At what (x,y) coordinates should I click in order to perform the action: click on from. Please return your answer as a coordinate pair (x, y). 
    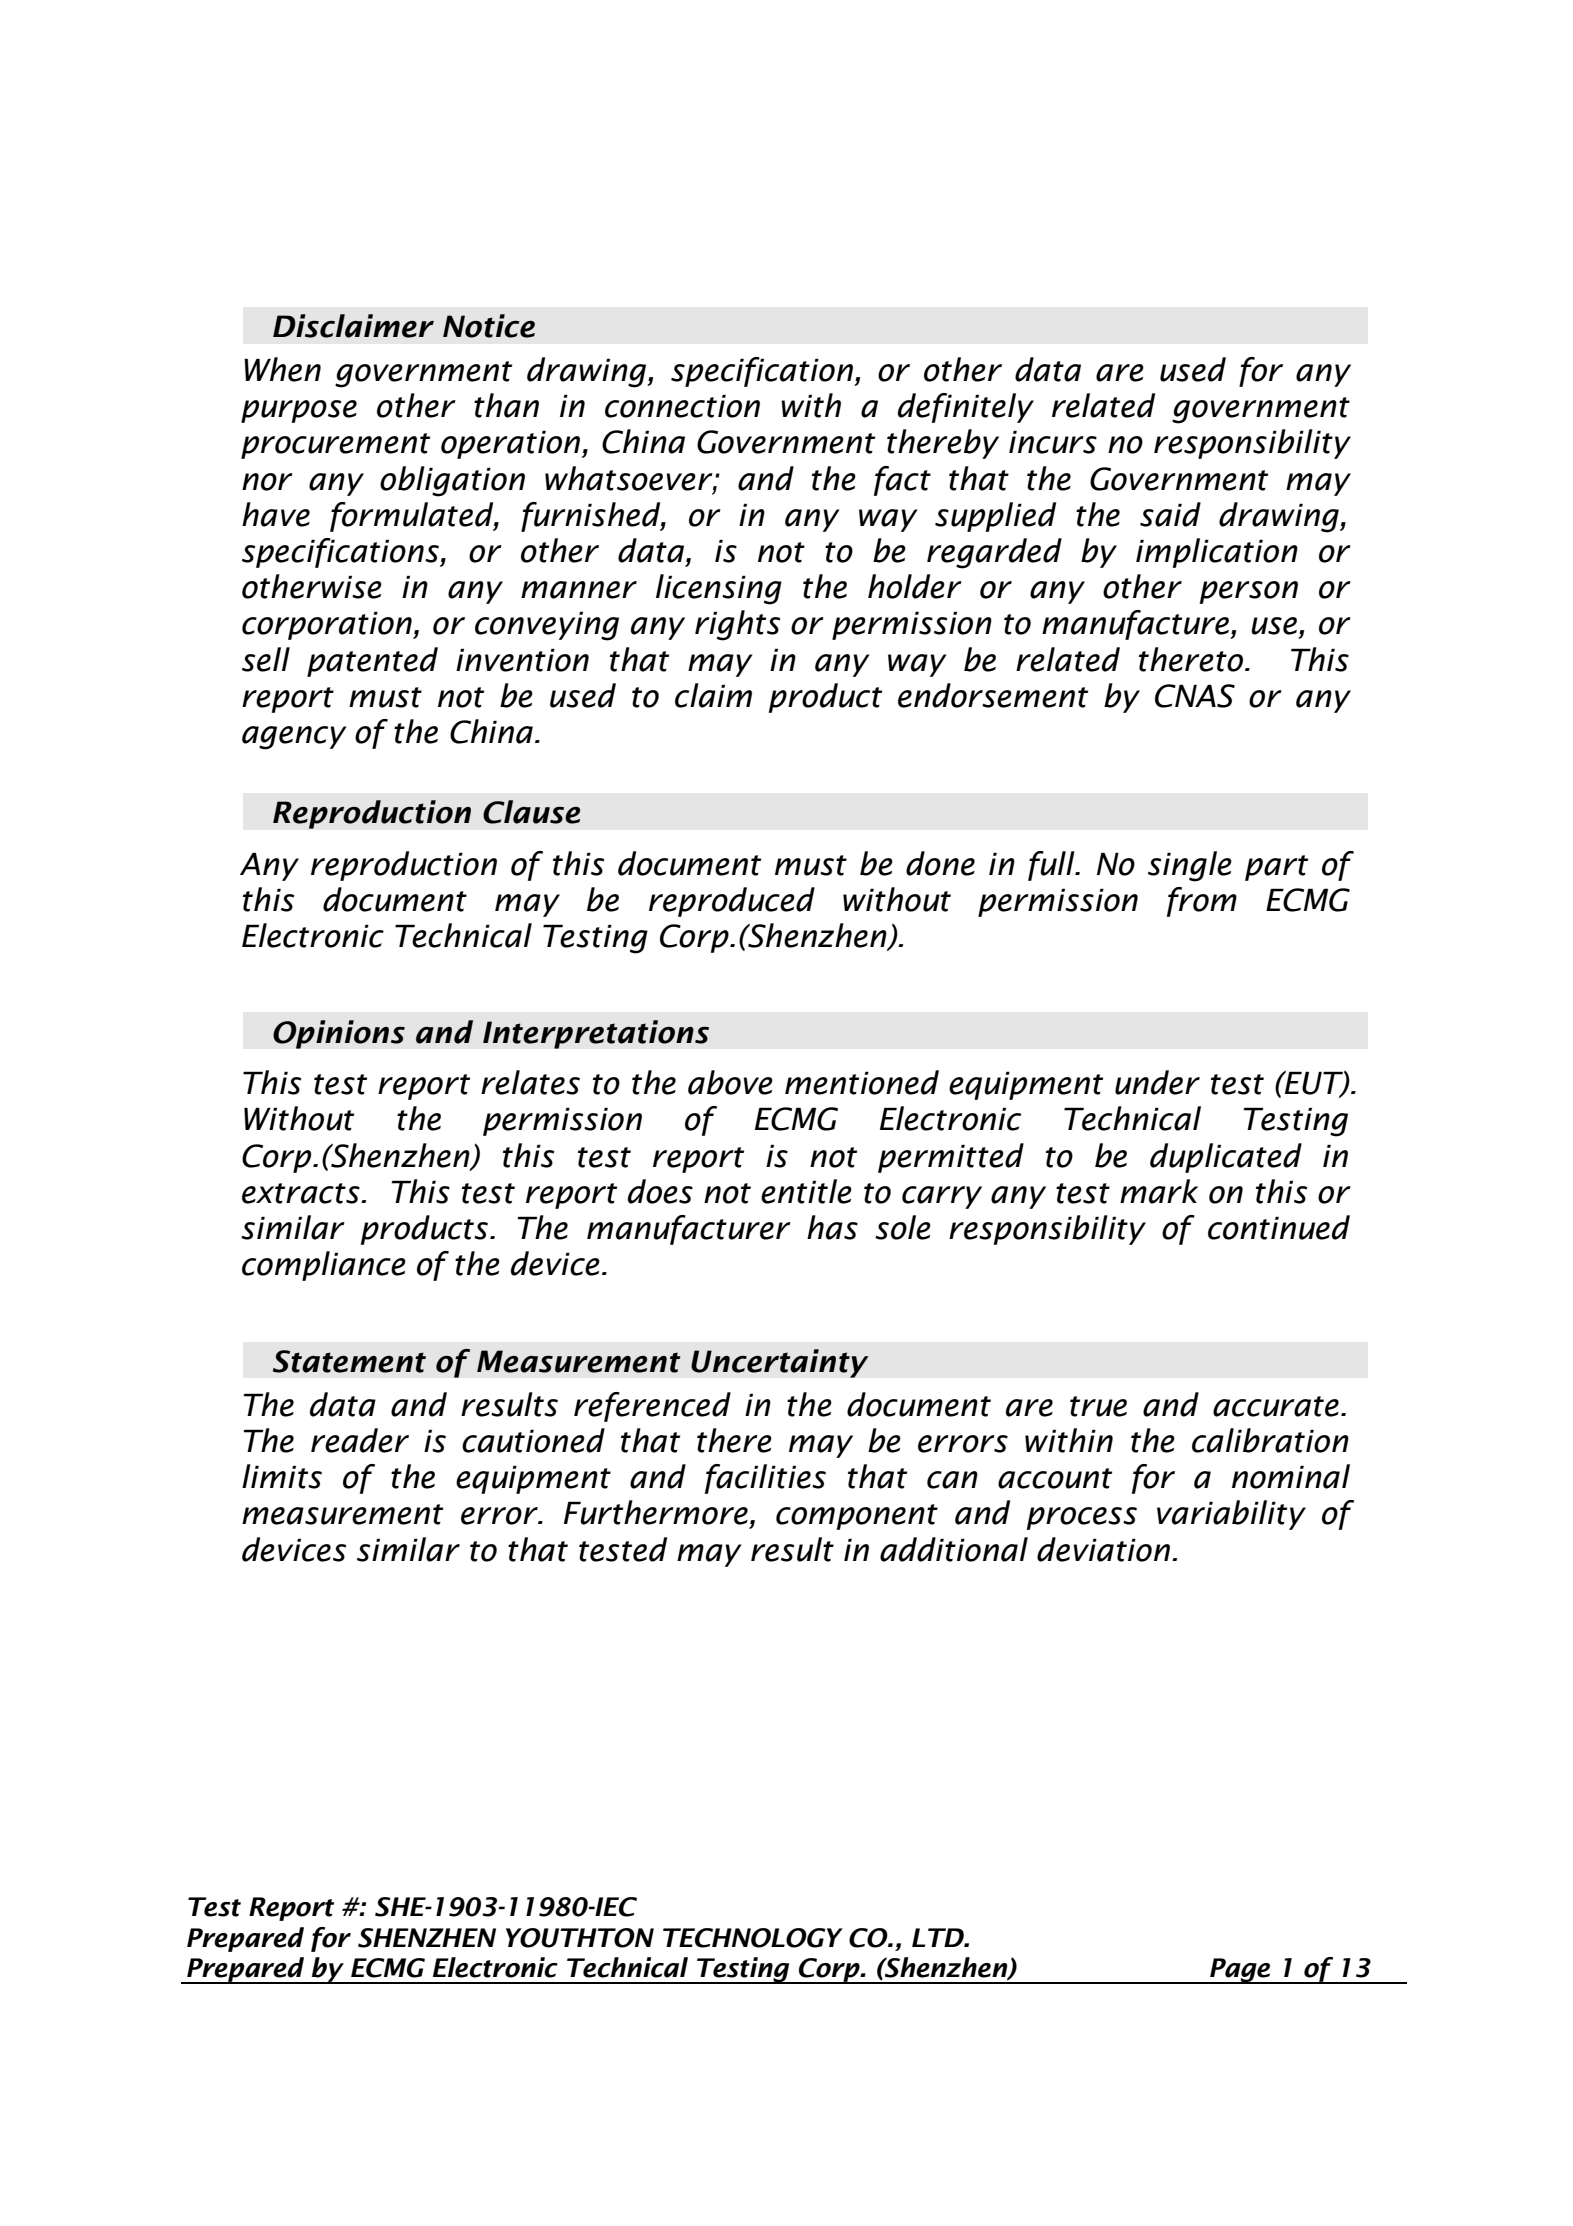
    Looking at the image, I should click on (1202, 902).
